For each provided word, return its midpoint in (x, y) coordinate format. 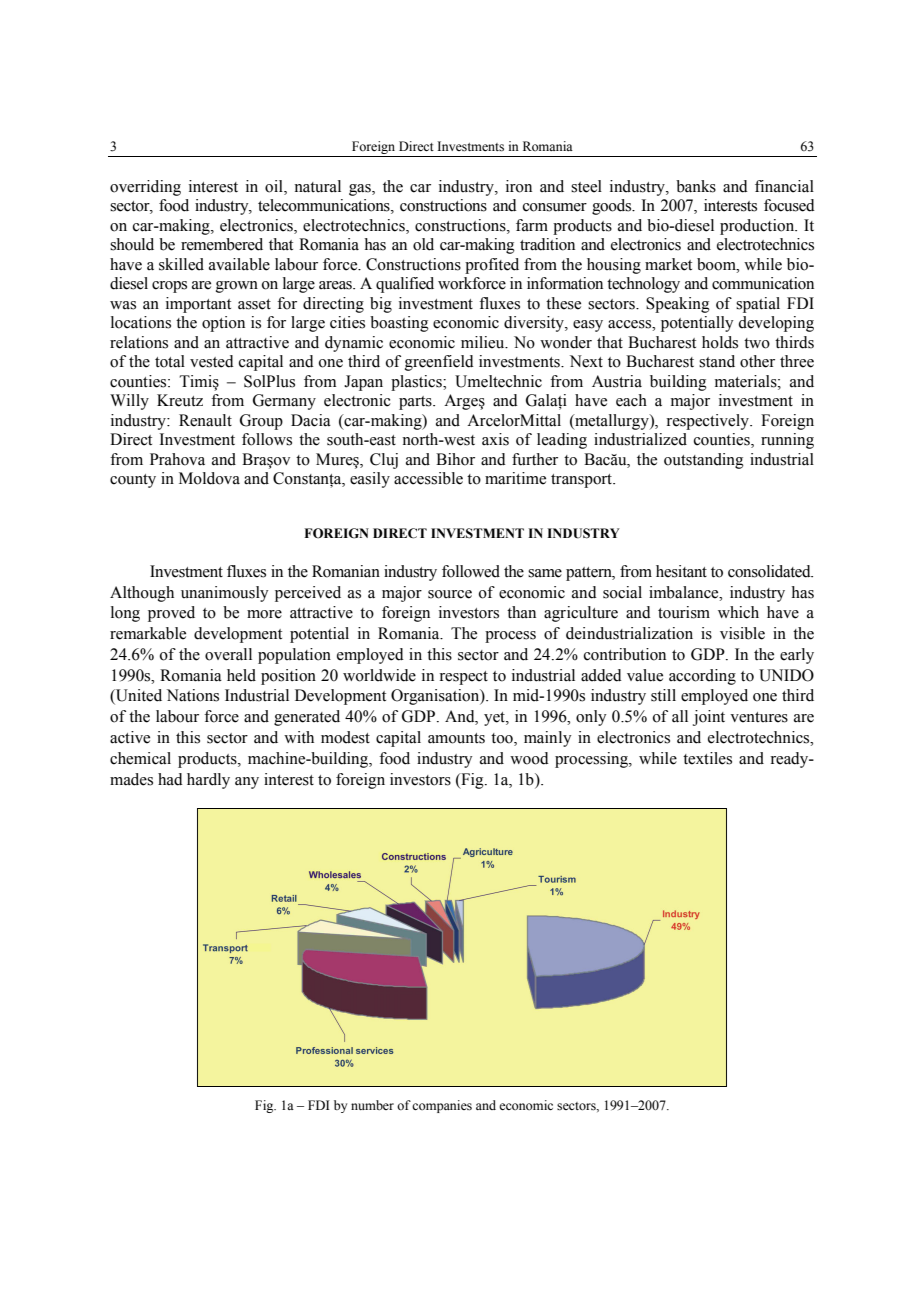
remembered (222, 244)
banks (696, 186)
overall (228, 654)
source (450, 594)
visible (742, 633)
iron (519, 186)
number (372, 1105)
